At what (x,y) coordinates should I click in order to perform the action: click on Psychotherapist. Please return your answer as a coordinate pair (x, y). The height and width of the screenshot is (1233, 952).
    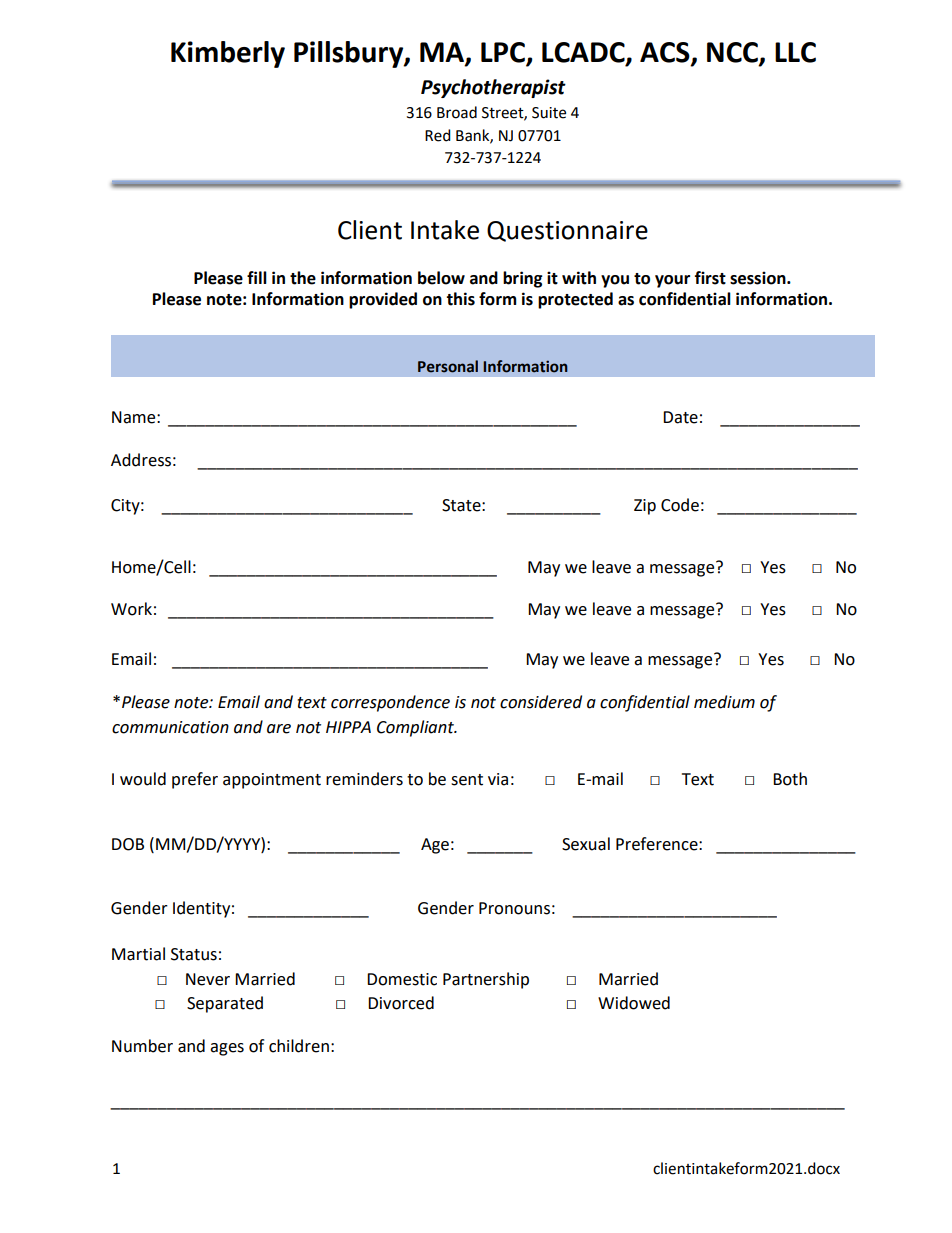
    Looking at the image, I should click on (493, 88).
